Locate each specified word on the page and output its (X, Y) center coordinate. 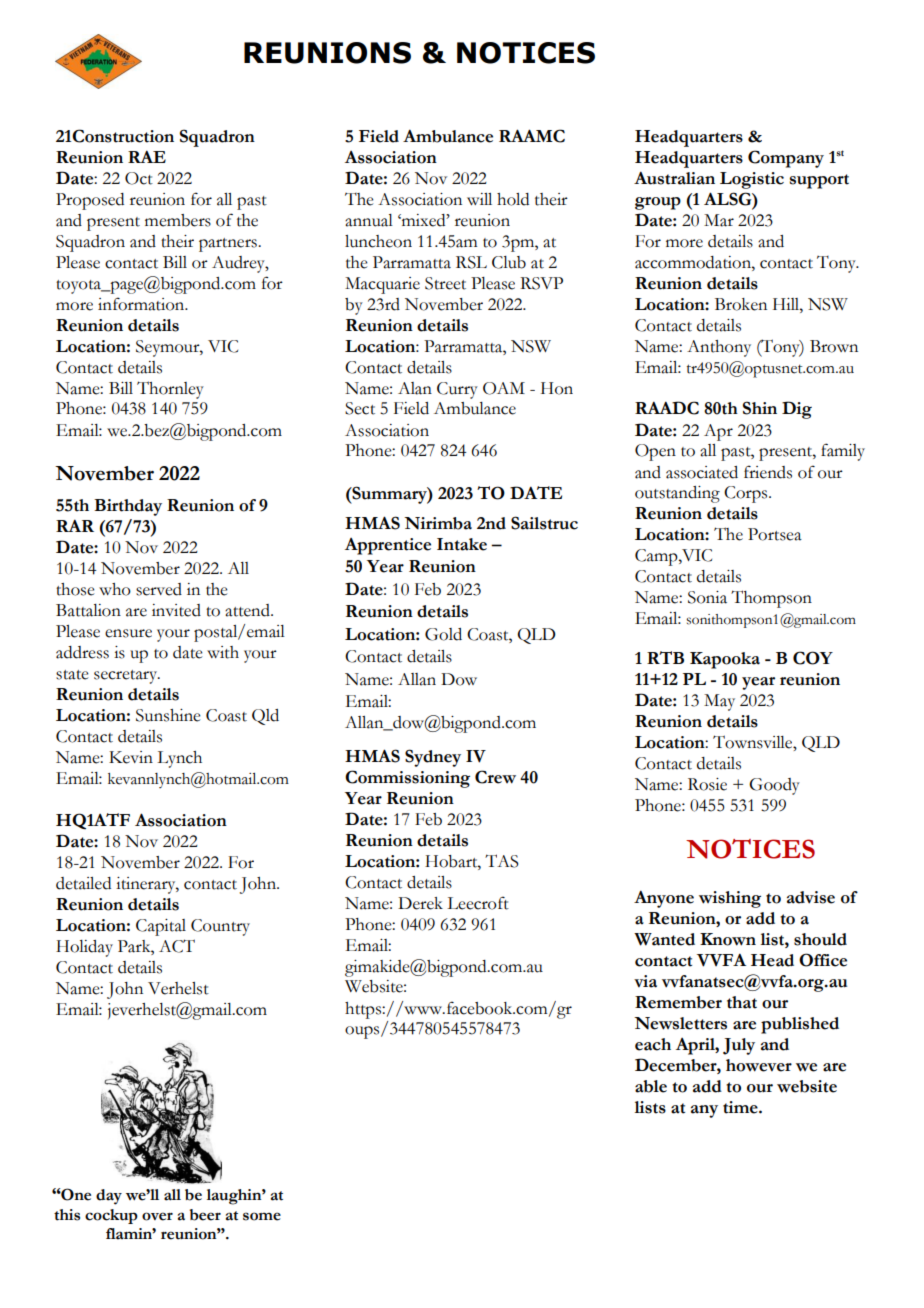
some (262, 1216)
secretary (127, 677)
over (157, 1216)
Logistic (752, 180)
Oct (139, 178)
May (719, 702)
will (479, 199)
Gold (443, 634)
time (741, 1107)
